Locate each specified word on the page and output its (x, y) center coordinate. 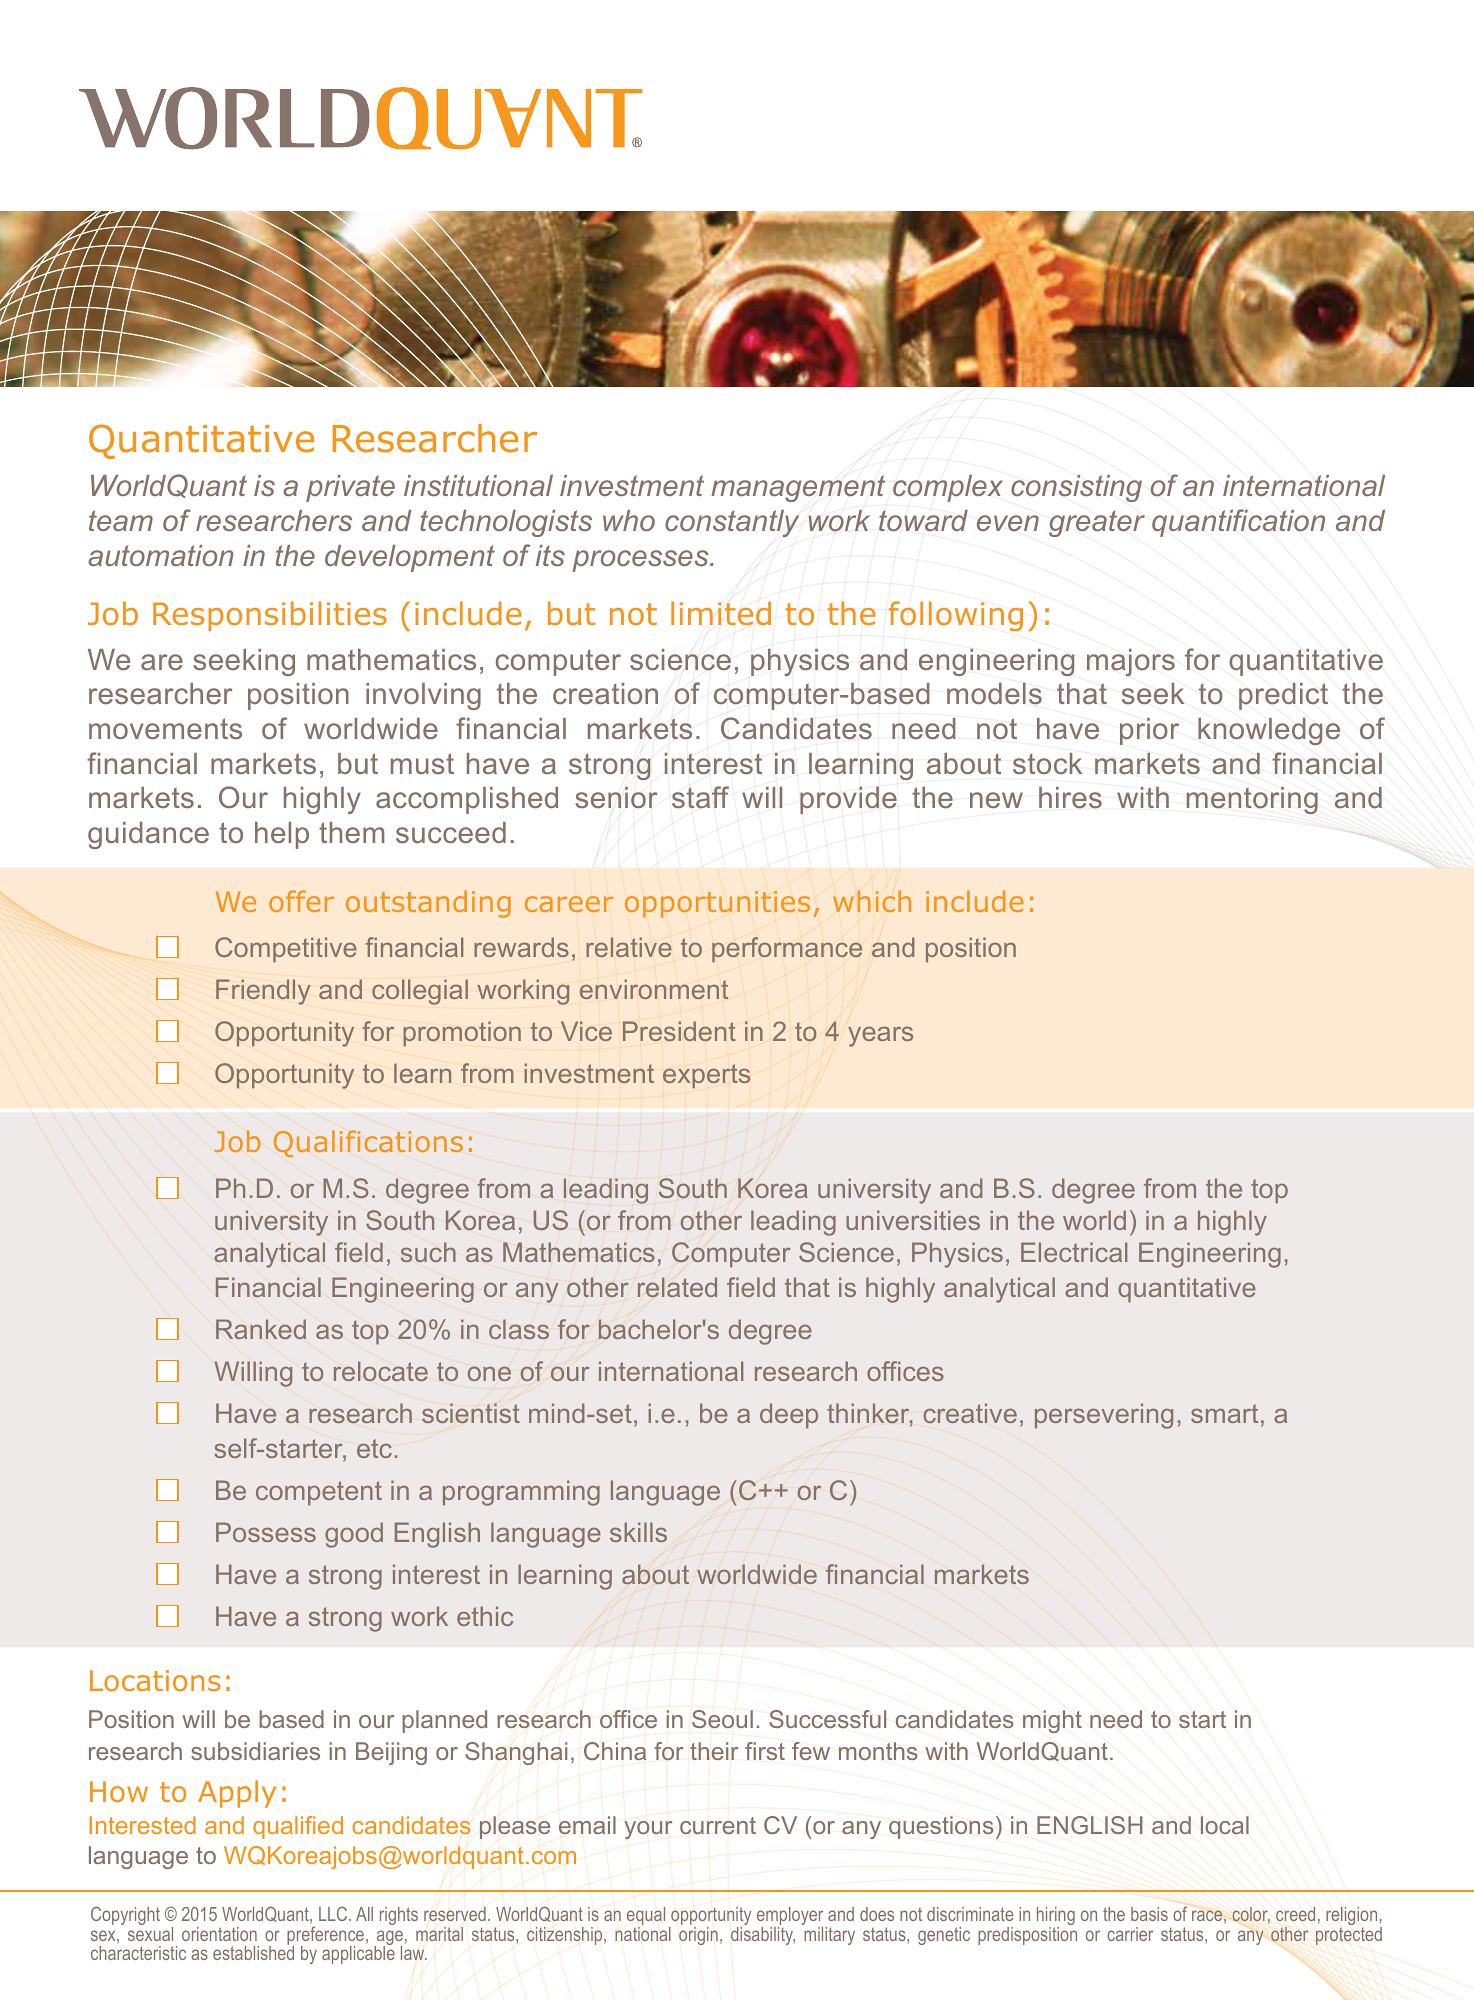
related (677, 1287)
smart (1224, 1413)
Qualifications (368, 1143)
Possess (266, 1532)
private (350, 488)
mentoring (1252, 800)
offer (301, 901)
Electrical (1074, 1252)
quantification (1238, 523)
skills (638, 1532)
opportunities (717, 904)
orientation (219, 1934)
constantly (732, 523)
